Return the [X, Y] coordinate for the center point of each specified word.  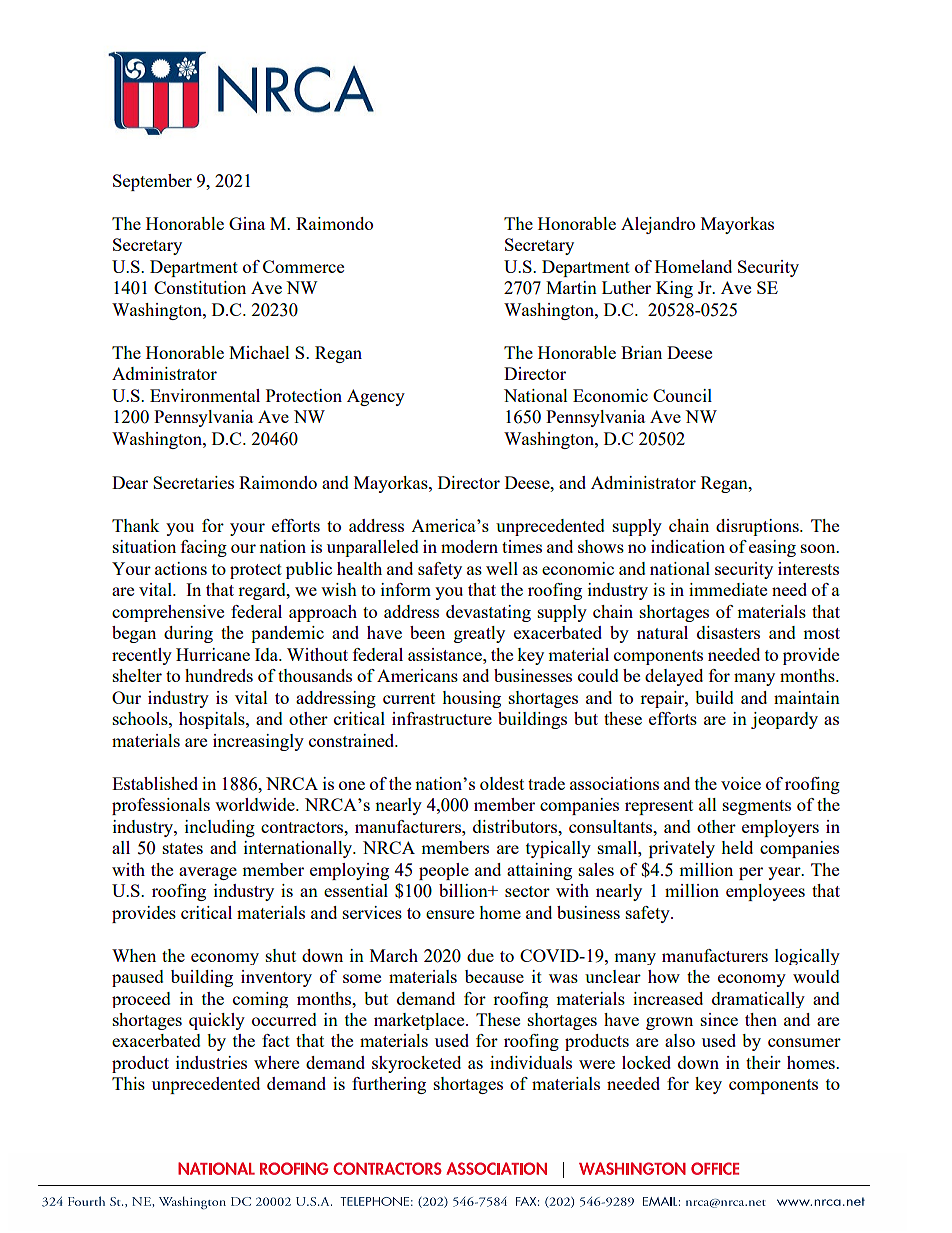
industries [211, 1062]
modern [469, 546]
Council [682, 395]
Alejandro [658, 225]
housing [471, 699]
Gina [247, 223]
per [751, 873]
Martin [571, 287]
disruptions [758, 527]
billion [464, 890]
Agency [376, 397]
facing [204, 548]
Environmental [205, 395]
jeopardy [784, 720]
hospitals [213, 720]
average [208, 873]
